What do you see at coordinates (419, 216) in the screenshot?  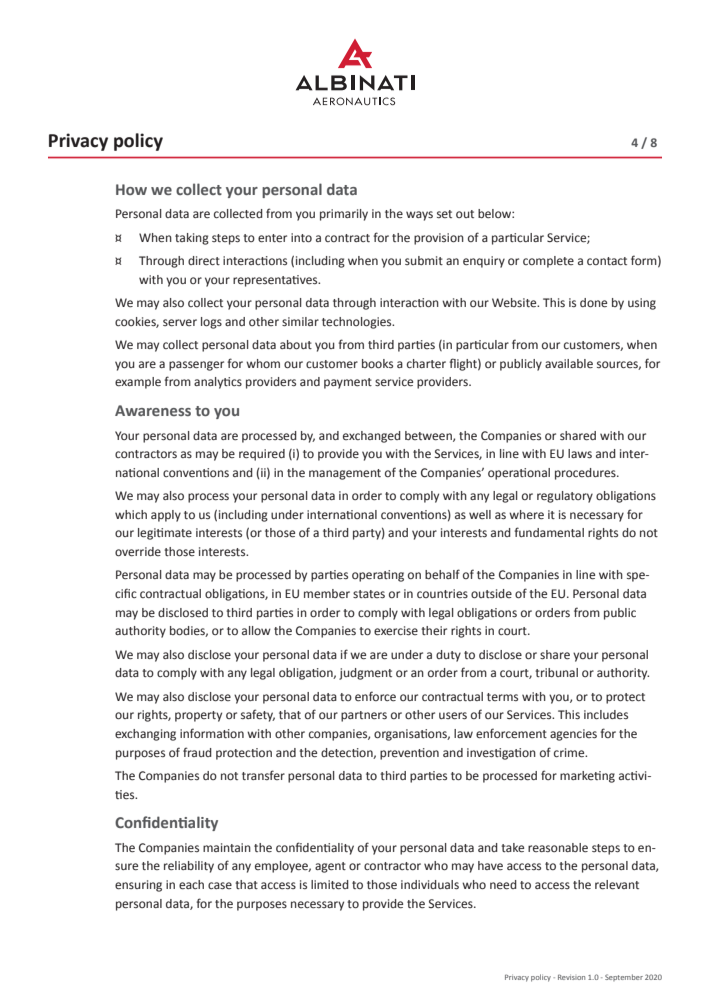 I see `ways` at bounding box center [419, 216].
